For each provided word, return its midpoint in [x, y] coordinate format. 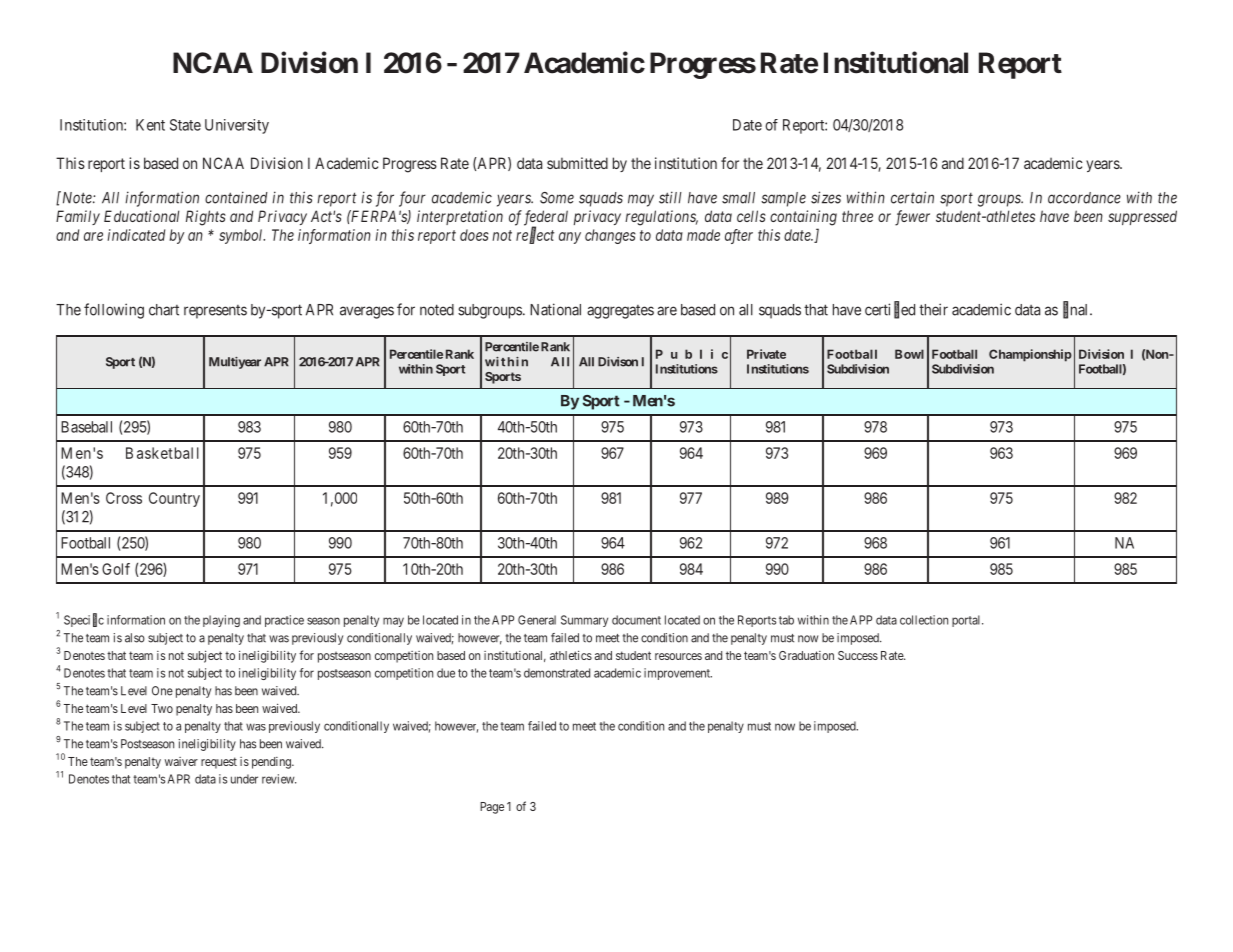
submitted [577, 163]
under [244, 779]
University [237, 126]
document [636, 620]
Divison [618, 362]
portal [967, 621]
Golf [116, 569]
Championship [1030, 355]
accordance [1084, 198]
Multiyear [235, 363]
